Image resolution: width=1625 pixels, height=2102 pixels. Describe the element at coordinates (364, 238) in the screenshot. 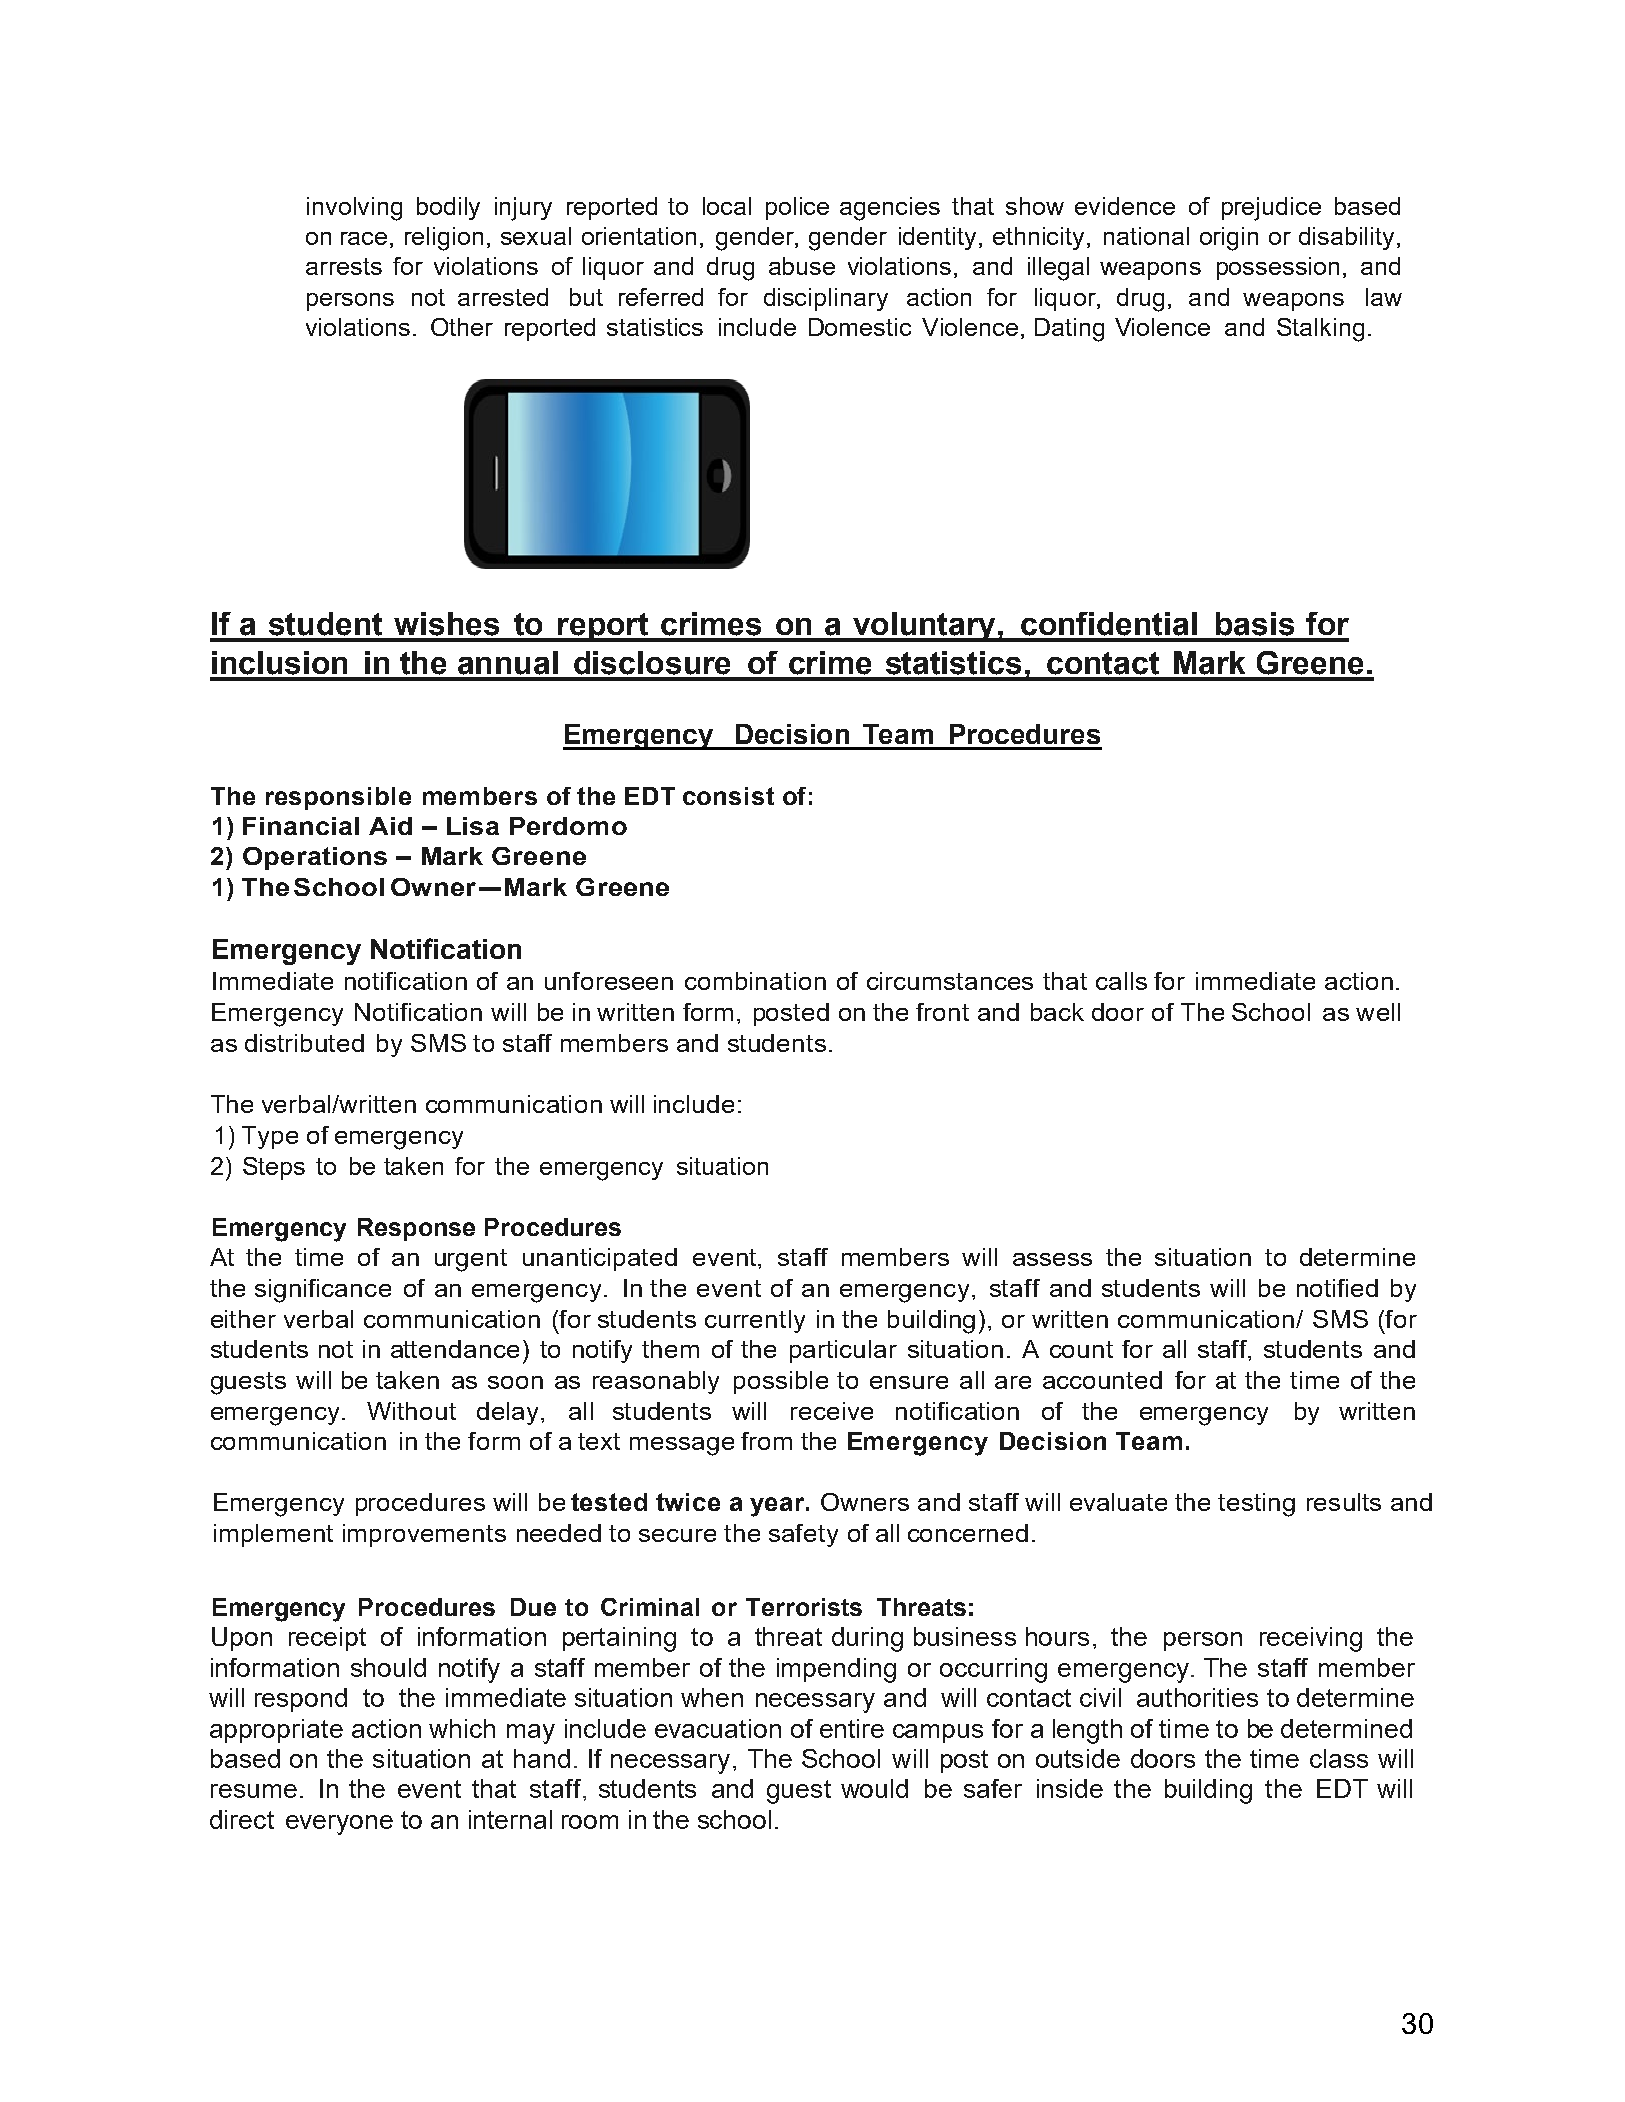

I see `race` at that location.
